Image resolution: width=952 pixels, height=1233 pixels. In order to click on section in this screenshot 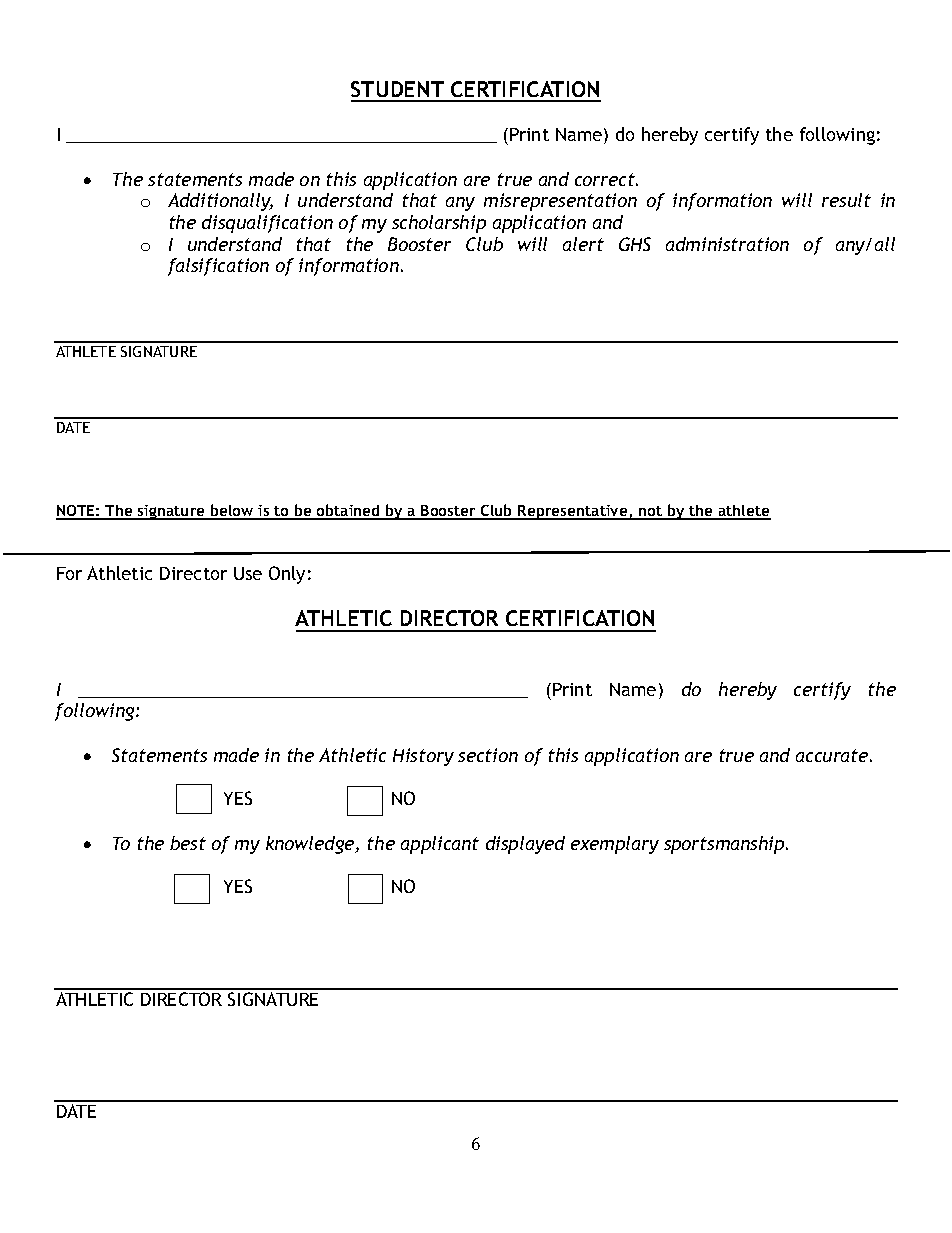, I will do `click(488, 755)`.
